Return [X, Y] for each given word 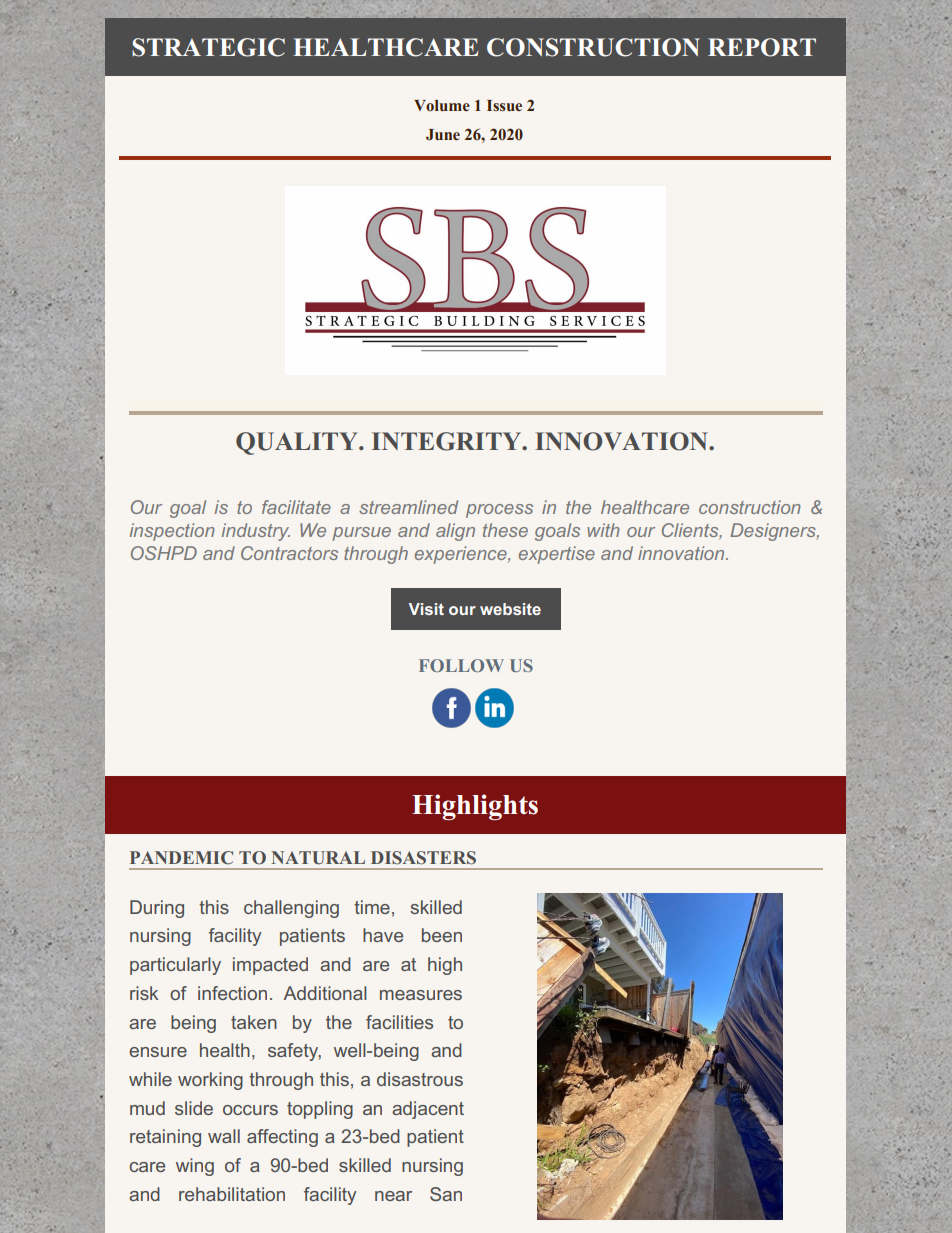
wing [195, 1167]
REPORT [762, 47]
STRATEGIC [208, 47]
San [446, 1194]
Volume [442, 105]
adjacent [428, 1110]
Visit [426, 609]
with [603, 530]
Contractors [289, 553]
